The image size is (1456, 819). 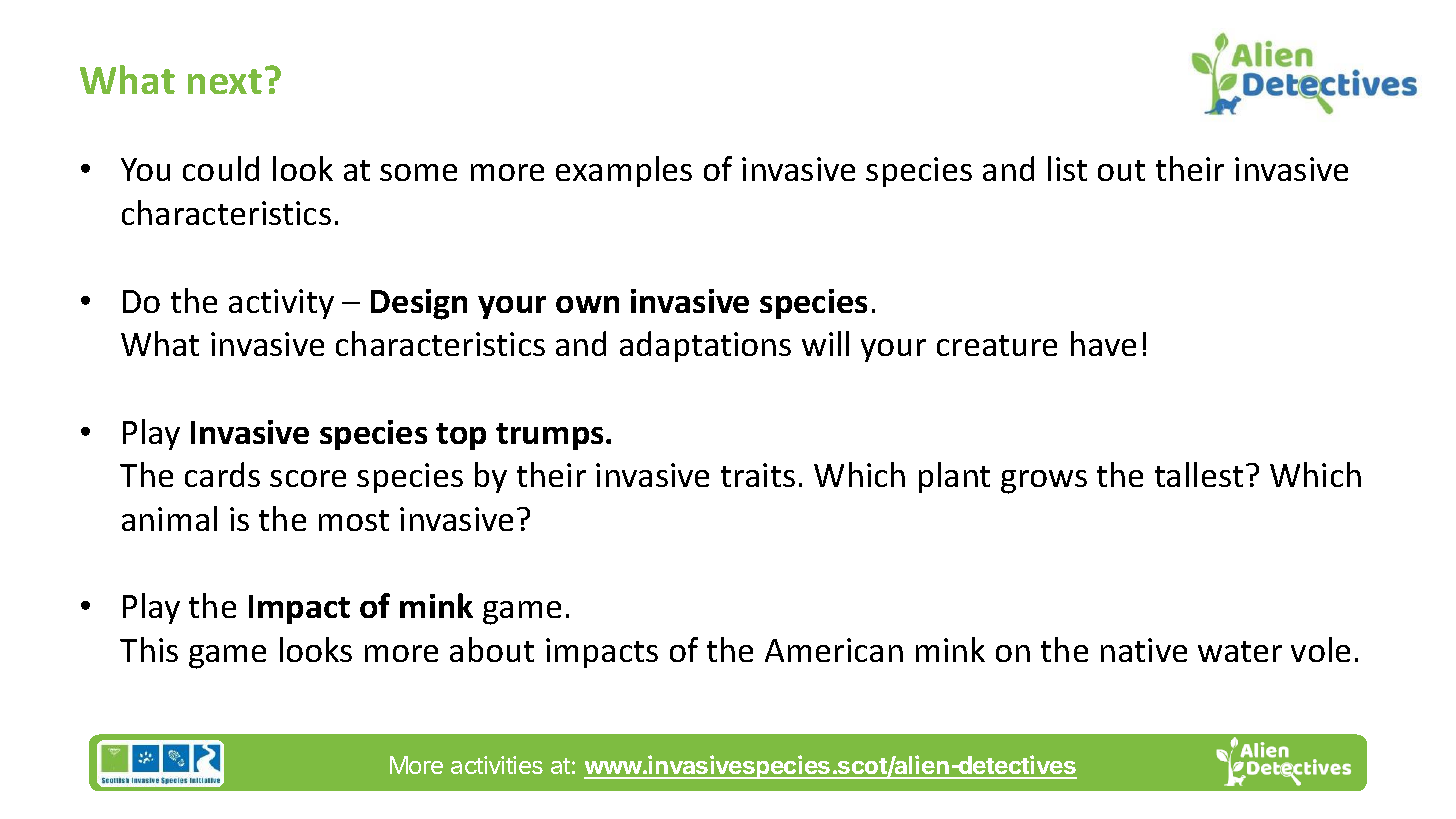 What do you see at coordinates (1103, 343) in the image?
I see `have` at bounding box center [1103, 343].
